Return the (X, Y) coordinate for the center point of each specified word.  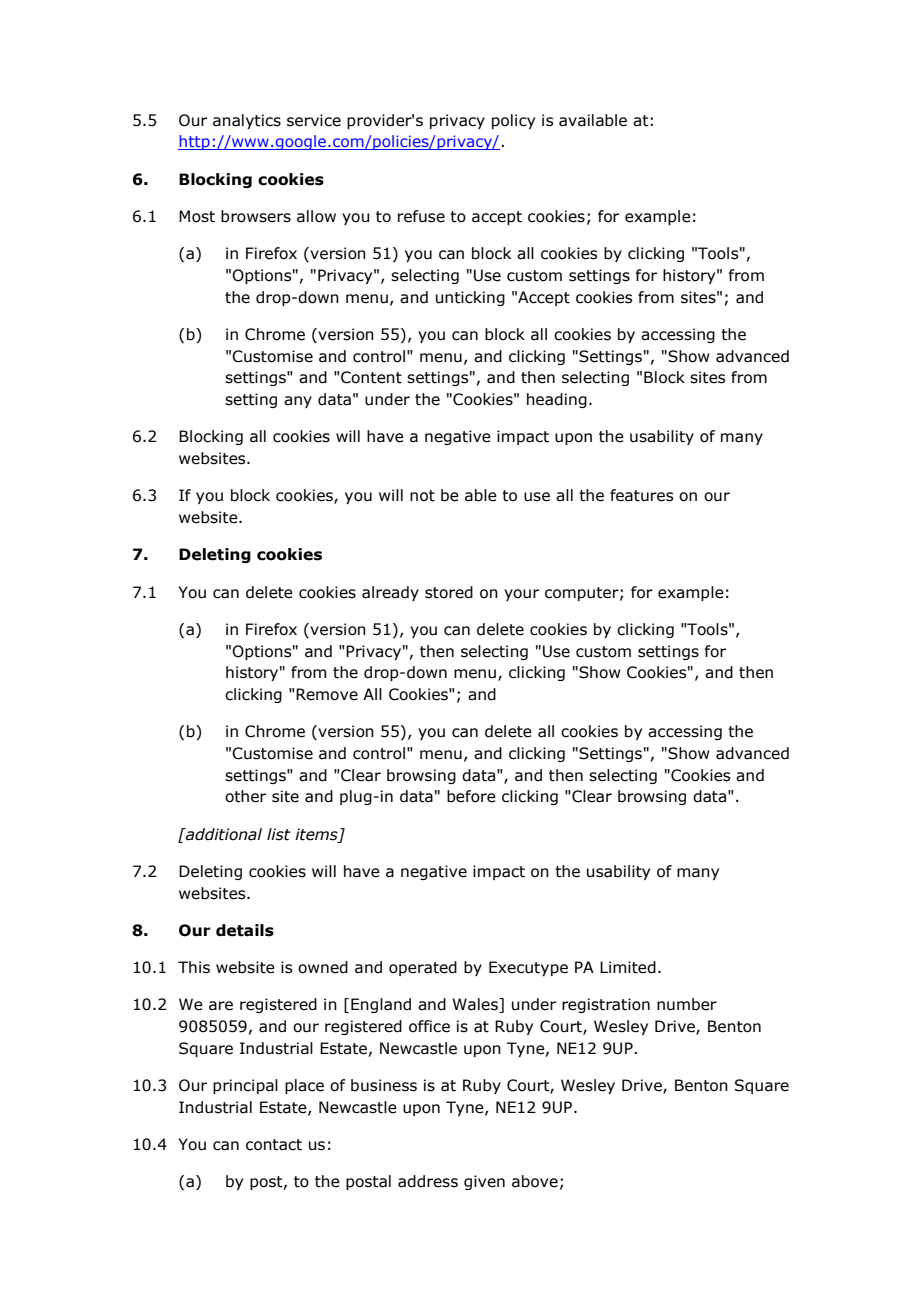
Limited (628, 967)
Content (370, 377)
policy (513, 121)
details (245, 930)
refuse (421, 216)
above (535, 1181)
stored (449, 592)
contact (274, 1145)
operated (423, 968)
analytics (247, 121)
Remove (326, 694)
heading (557, 400)
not (422, 496)
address (428, 1181)
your (521, 595)
